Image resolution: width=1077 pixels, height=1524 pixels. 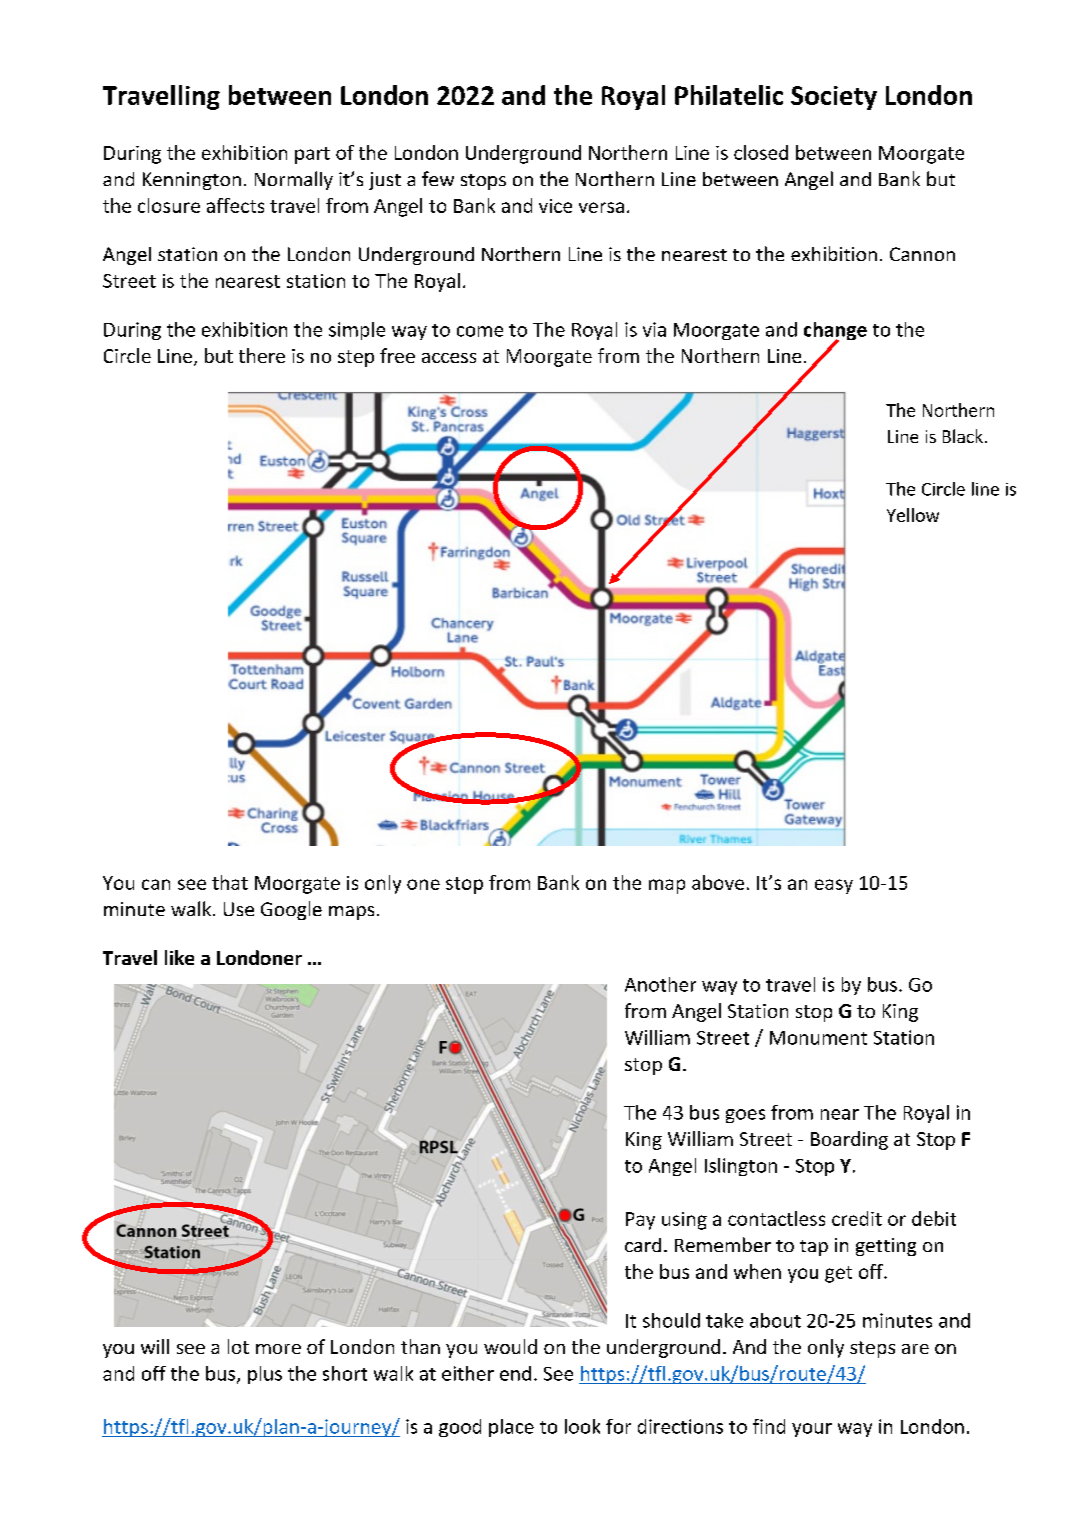 I want to click on part, so click(x=312, y=155).
